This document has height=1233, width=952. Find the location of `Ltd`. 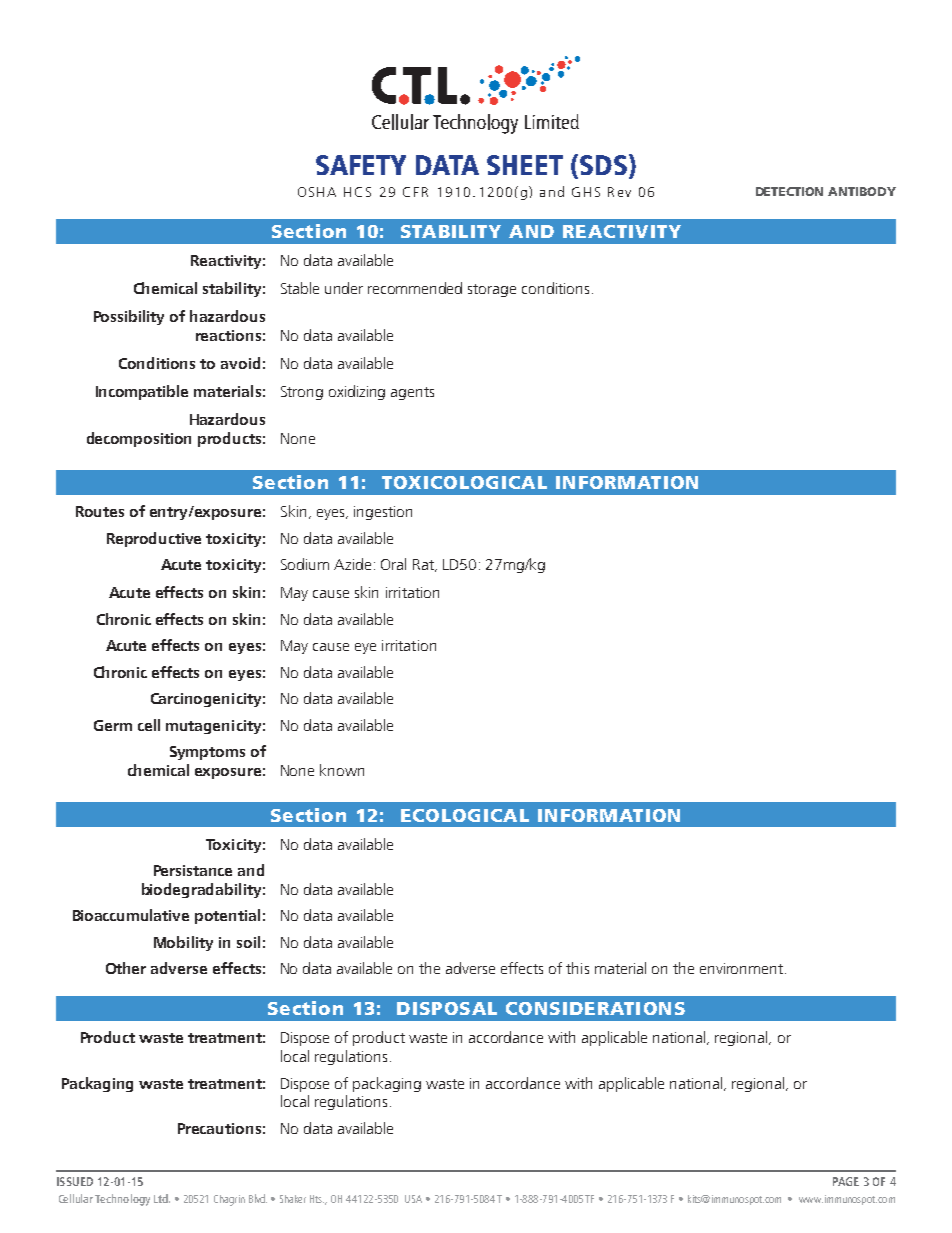

Ltd is located at coordinates (162, 1198).
